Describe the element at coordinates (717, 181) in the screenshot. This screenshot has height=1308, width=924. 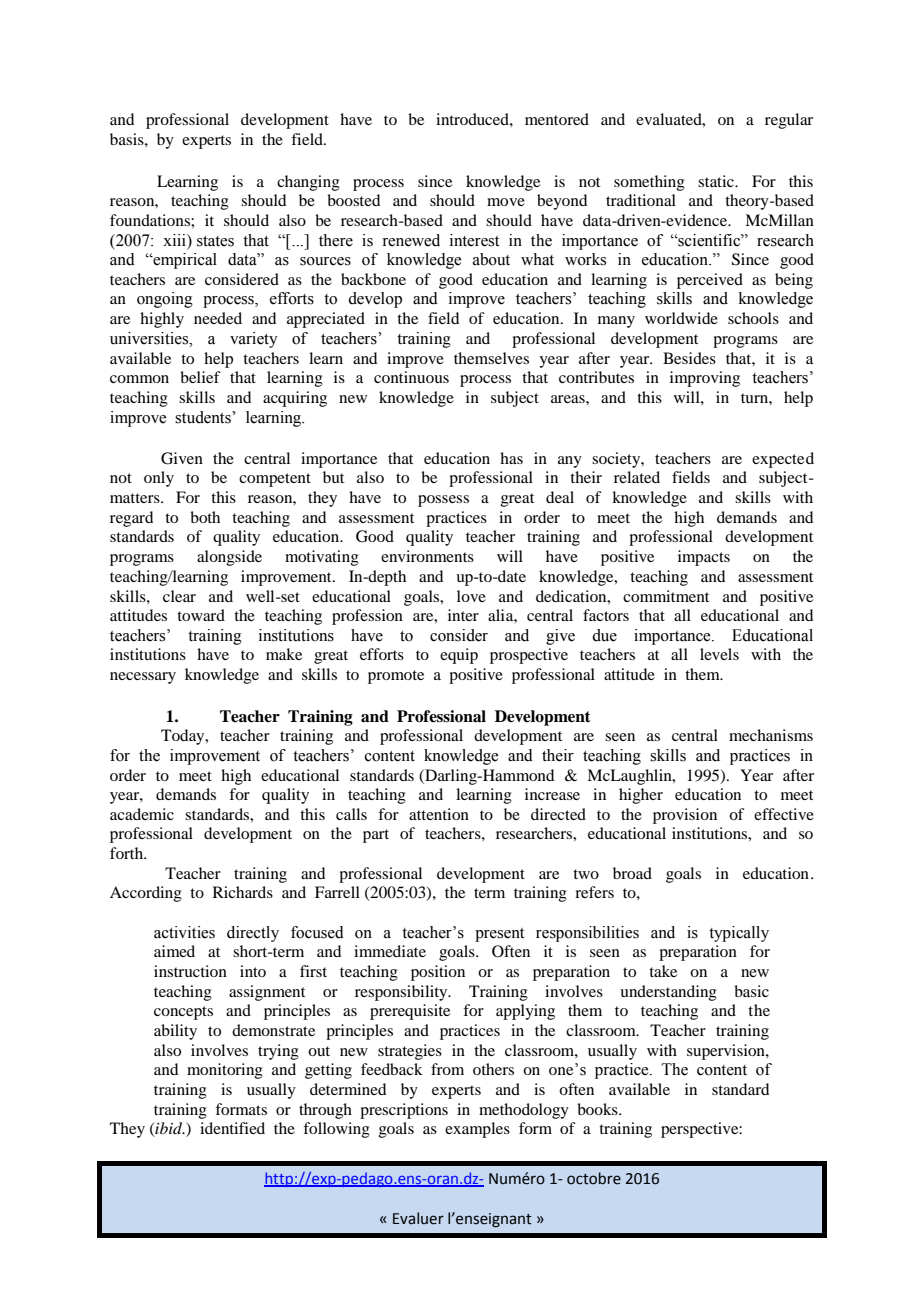
I see `static` at that location.
